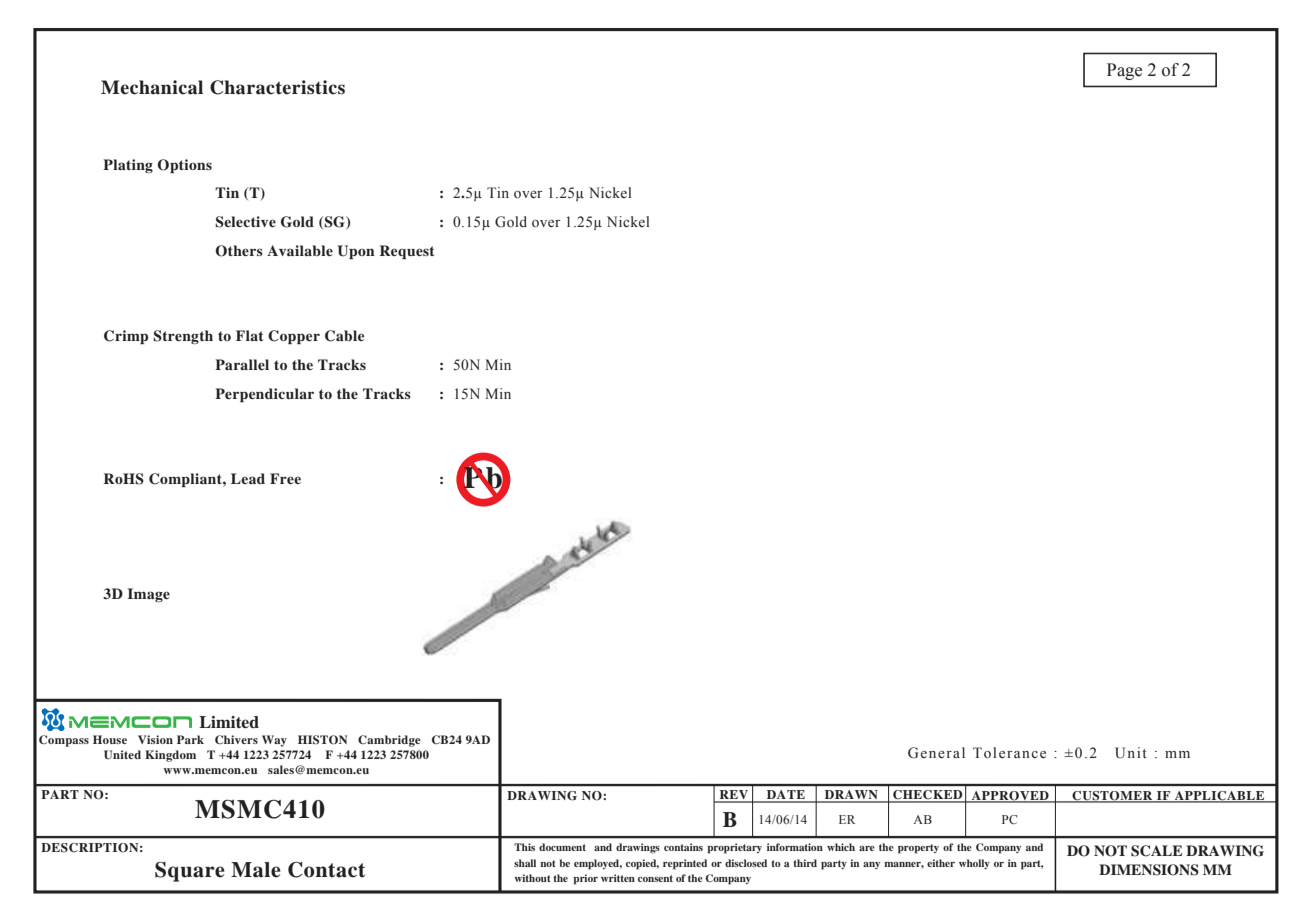 Image resolution: width=1308 pixels, height=924 pixels. I want to click on Limited, so click(229, 722).
